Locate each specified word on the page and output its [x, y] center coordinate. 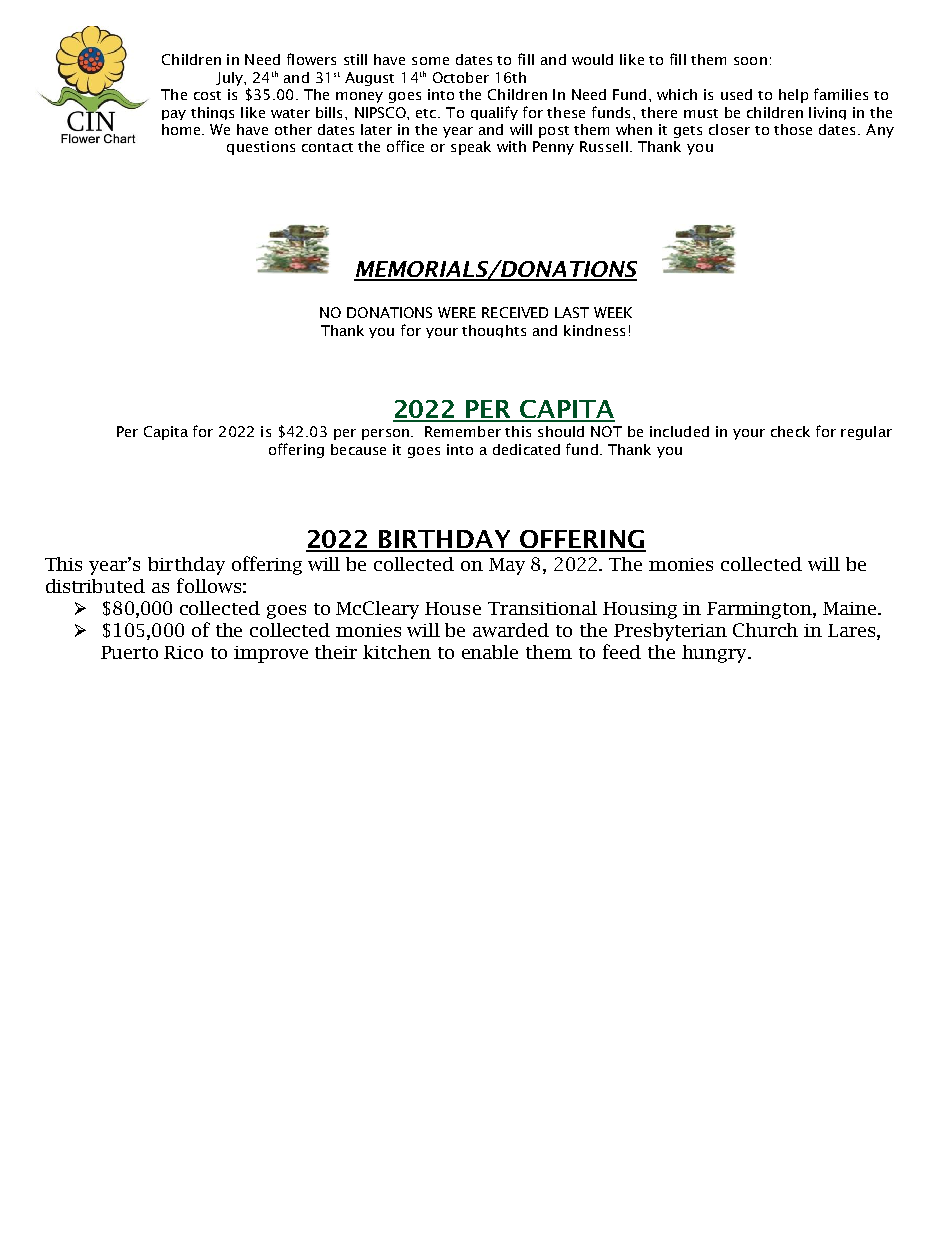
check [790, 431]
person [385, 434]
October [461, 77]
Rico [183, 652]
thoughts [494, 331]
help [793, 96]
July [230, 79]
